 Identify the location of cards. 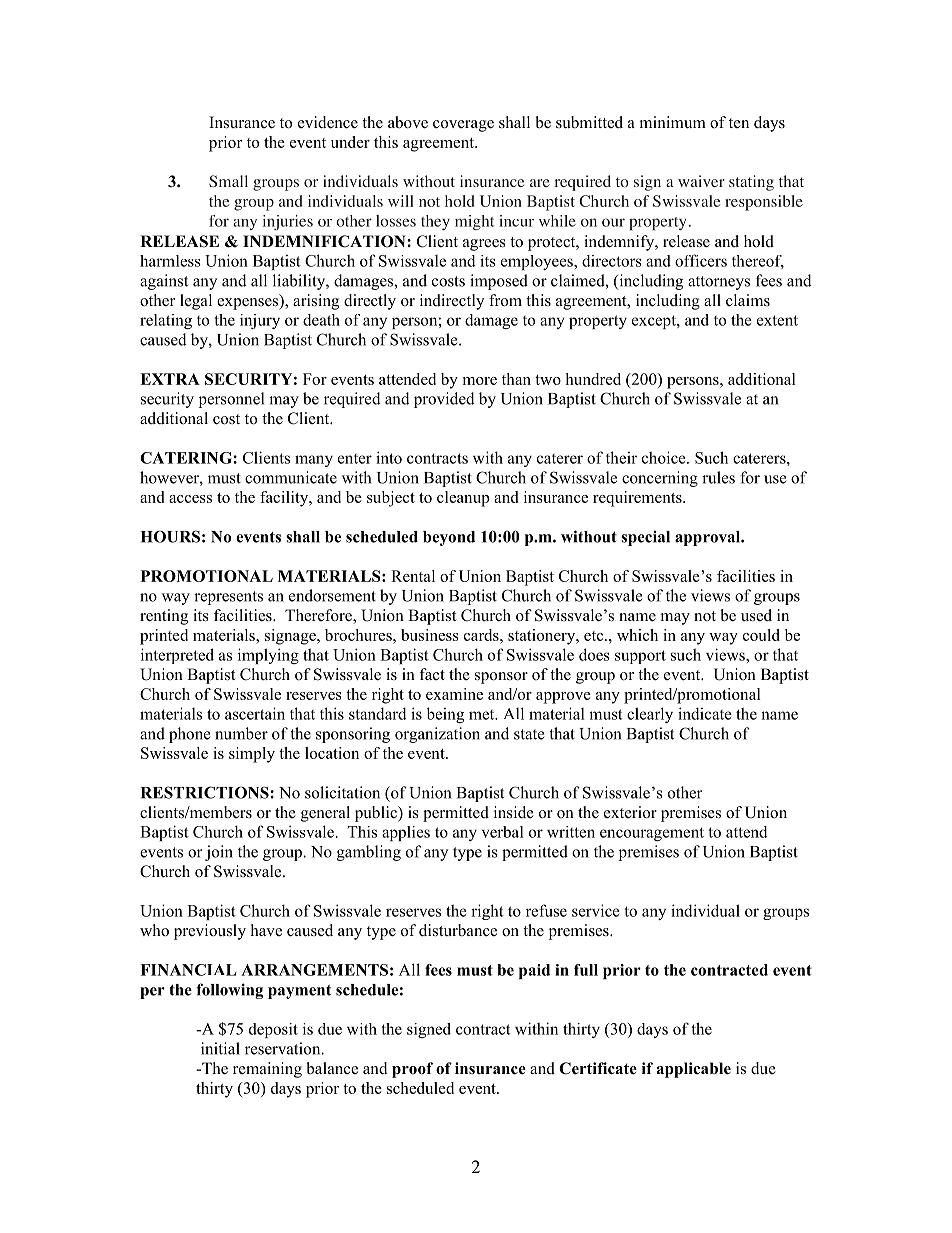
(482, 635).
